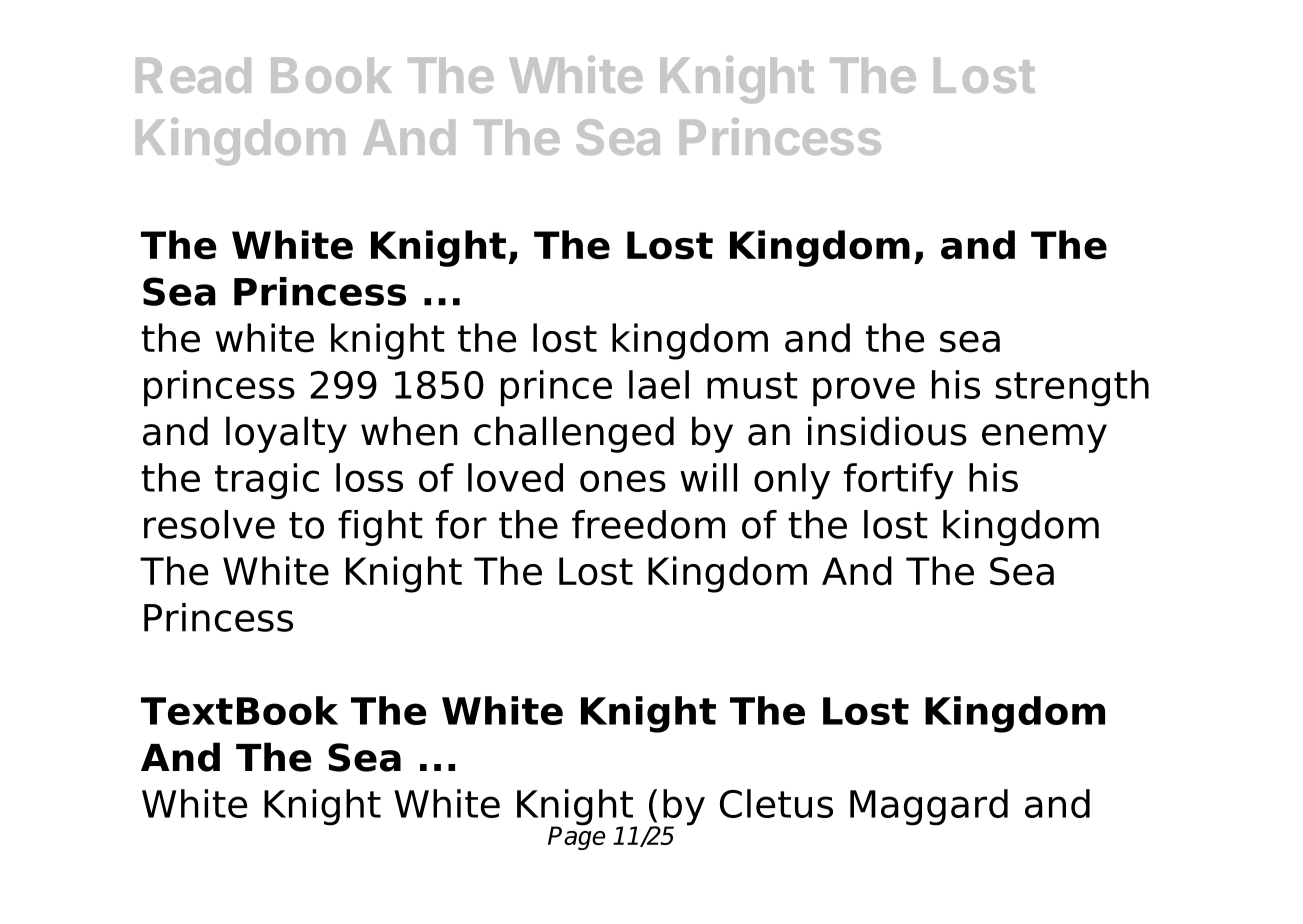  What do you see at coordinates (1072, 388) in the screenshot?
I see `strength` at bounding box center [1072, 388].
